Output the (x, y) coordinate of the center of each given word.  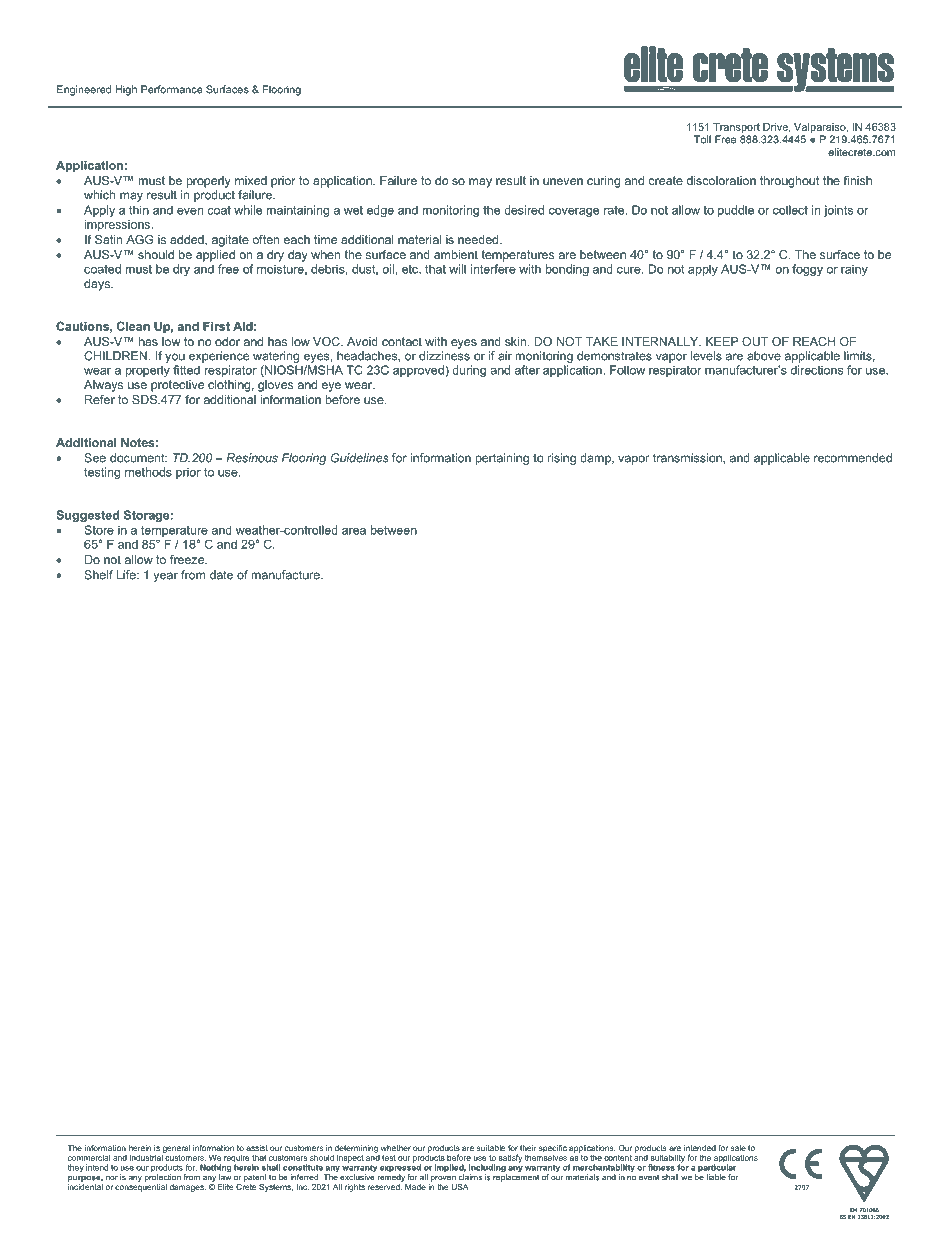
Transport (736, 128)
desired (524, 210)
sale (738, 1148)
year (165, 577)
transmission (688, 458)
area (354, 531)
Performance (172, 89)
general (176, 1149)
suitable (491, 1148)
